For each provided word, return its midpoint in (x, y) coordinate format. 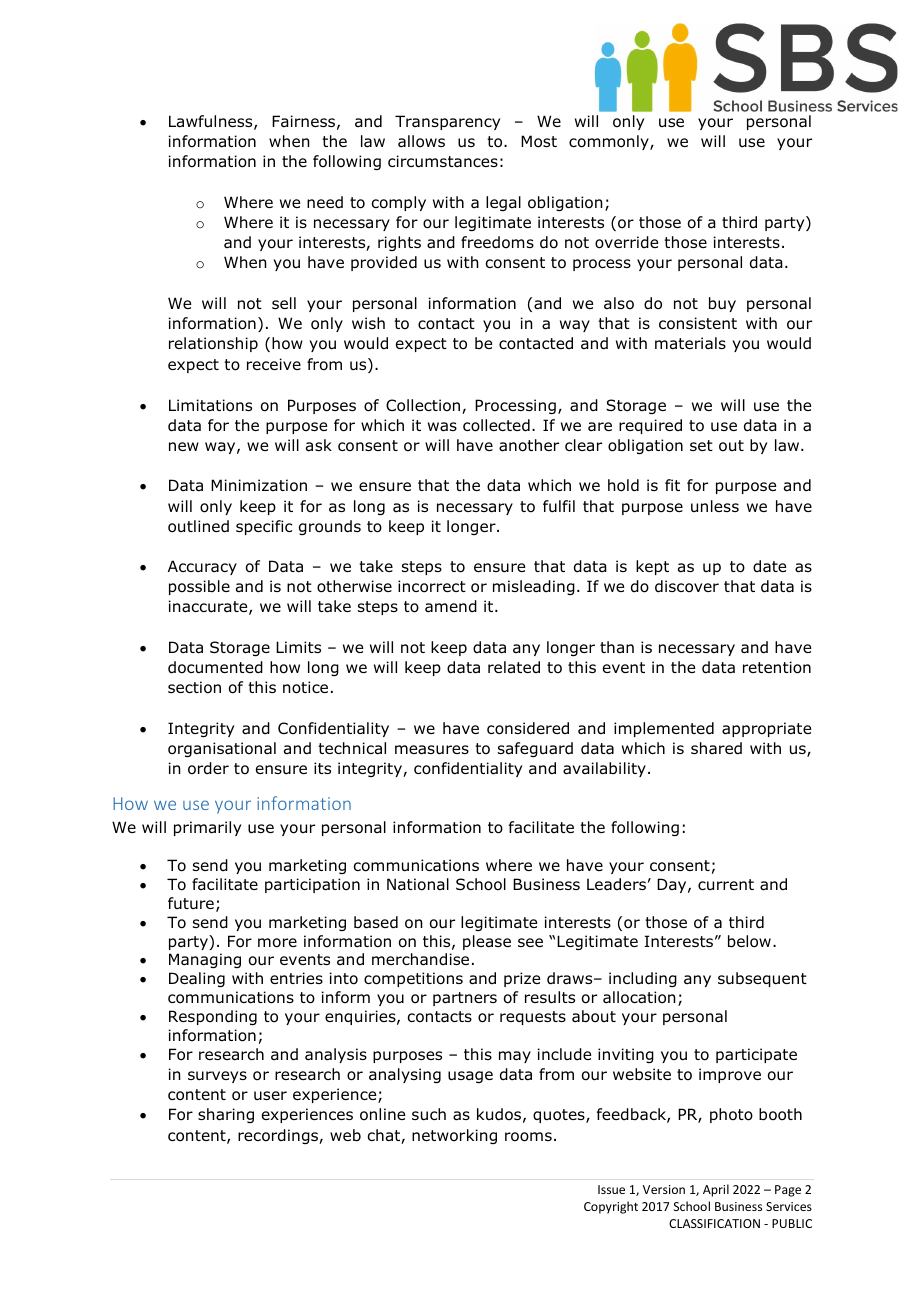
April (716, 1190)
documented (215, 667)
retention (777, 667)
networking (454, 1136)
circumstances (443, 161)
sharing (226, 1115)
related (514, 667)
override (626, 242)
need (325, 202)
